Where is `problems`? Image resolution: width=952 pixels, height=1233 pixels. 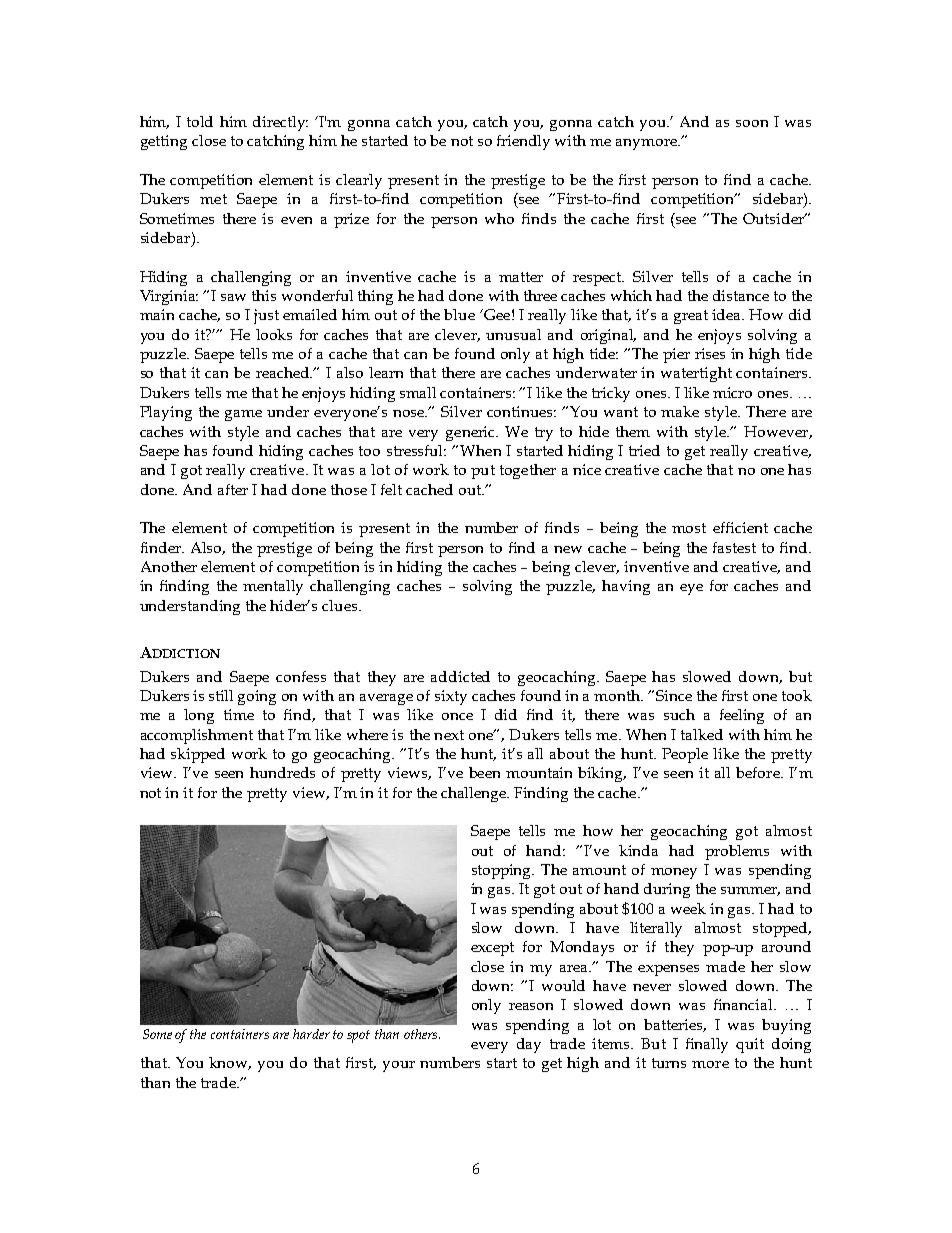 problems is located at coordinates (737, 852).
